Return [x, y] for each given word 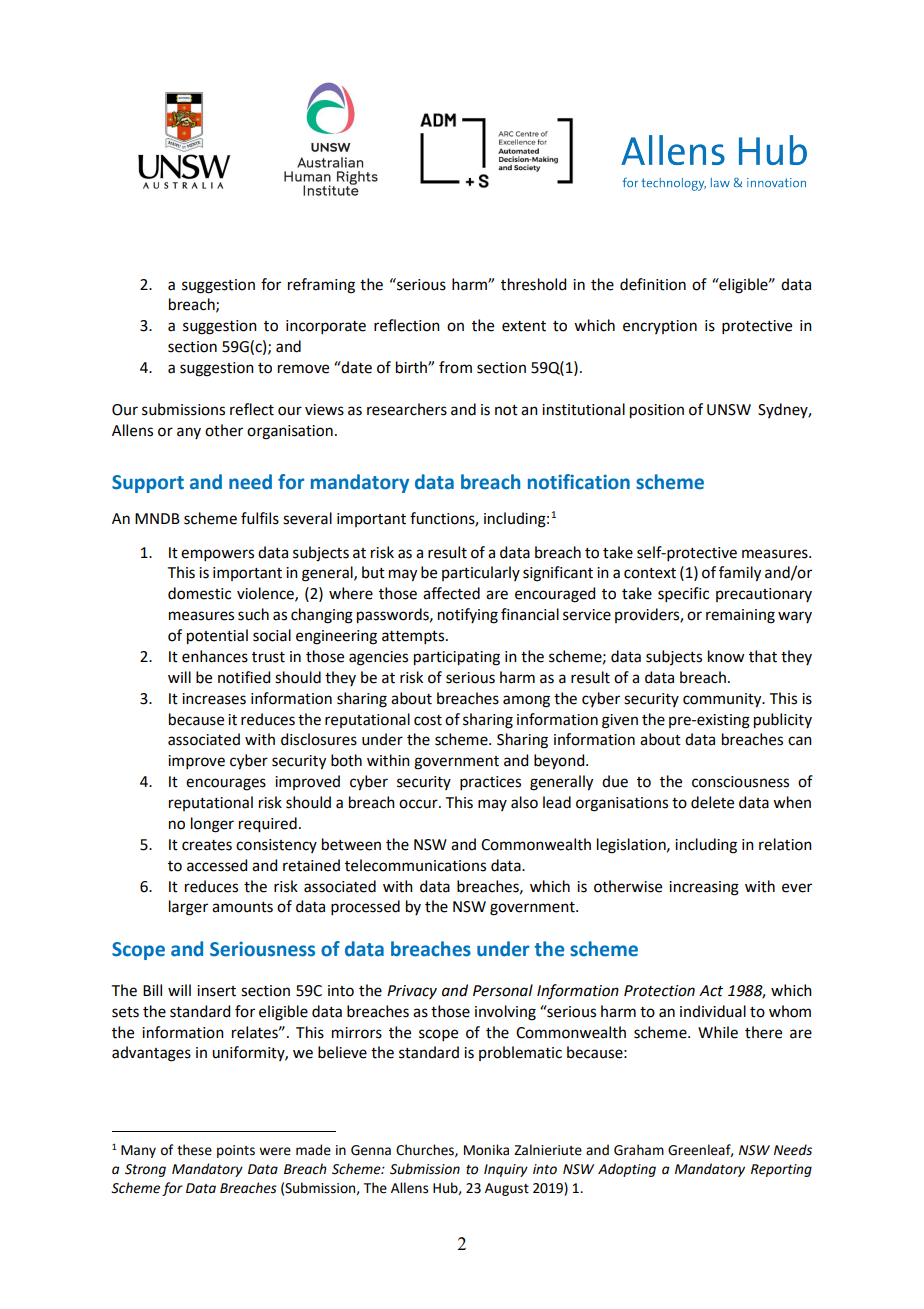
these [194, 1150]
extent [524, 326]
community [723, 700]
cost [428, 720]
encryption [660, 327]
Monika [486, 1150]
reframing [321, 286]
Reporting [781, 1170]
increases [214, 699]
